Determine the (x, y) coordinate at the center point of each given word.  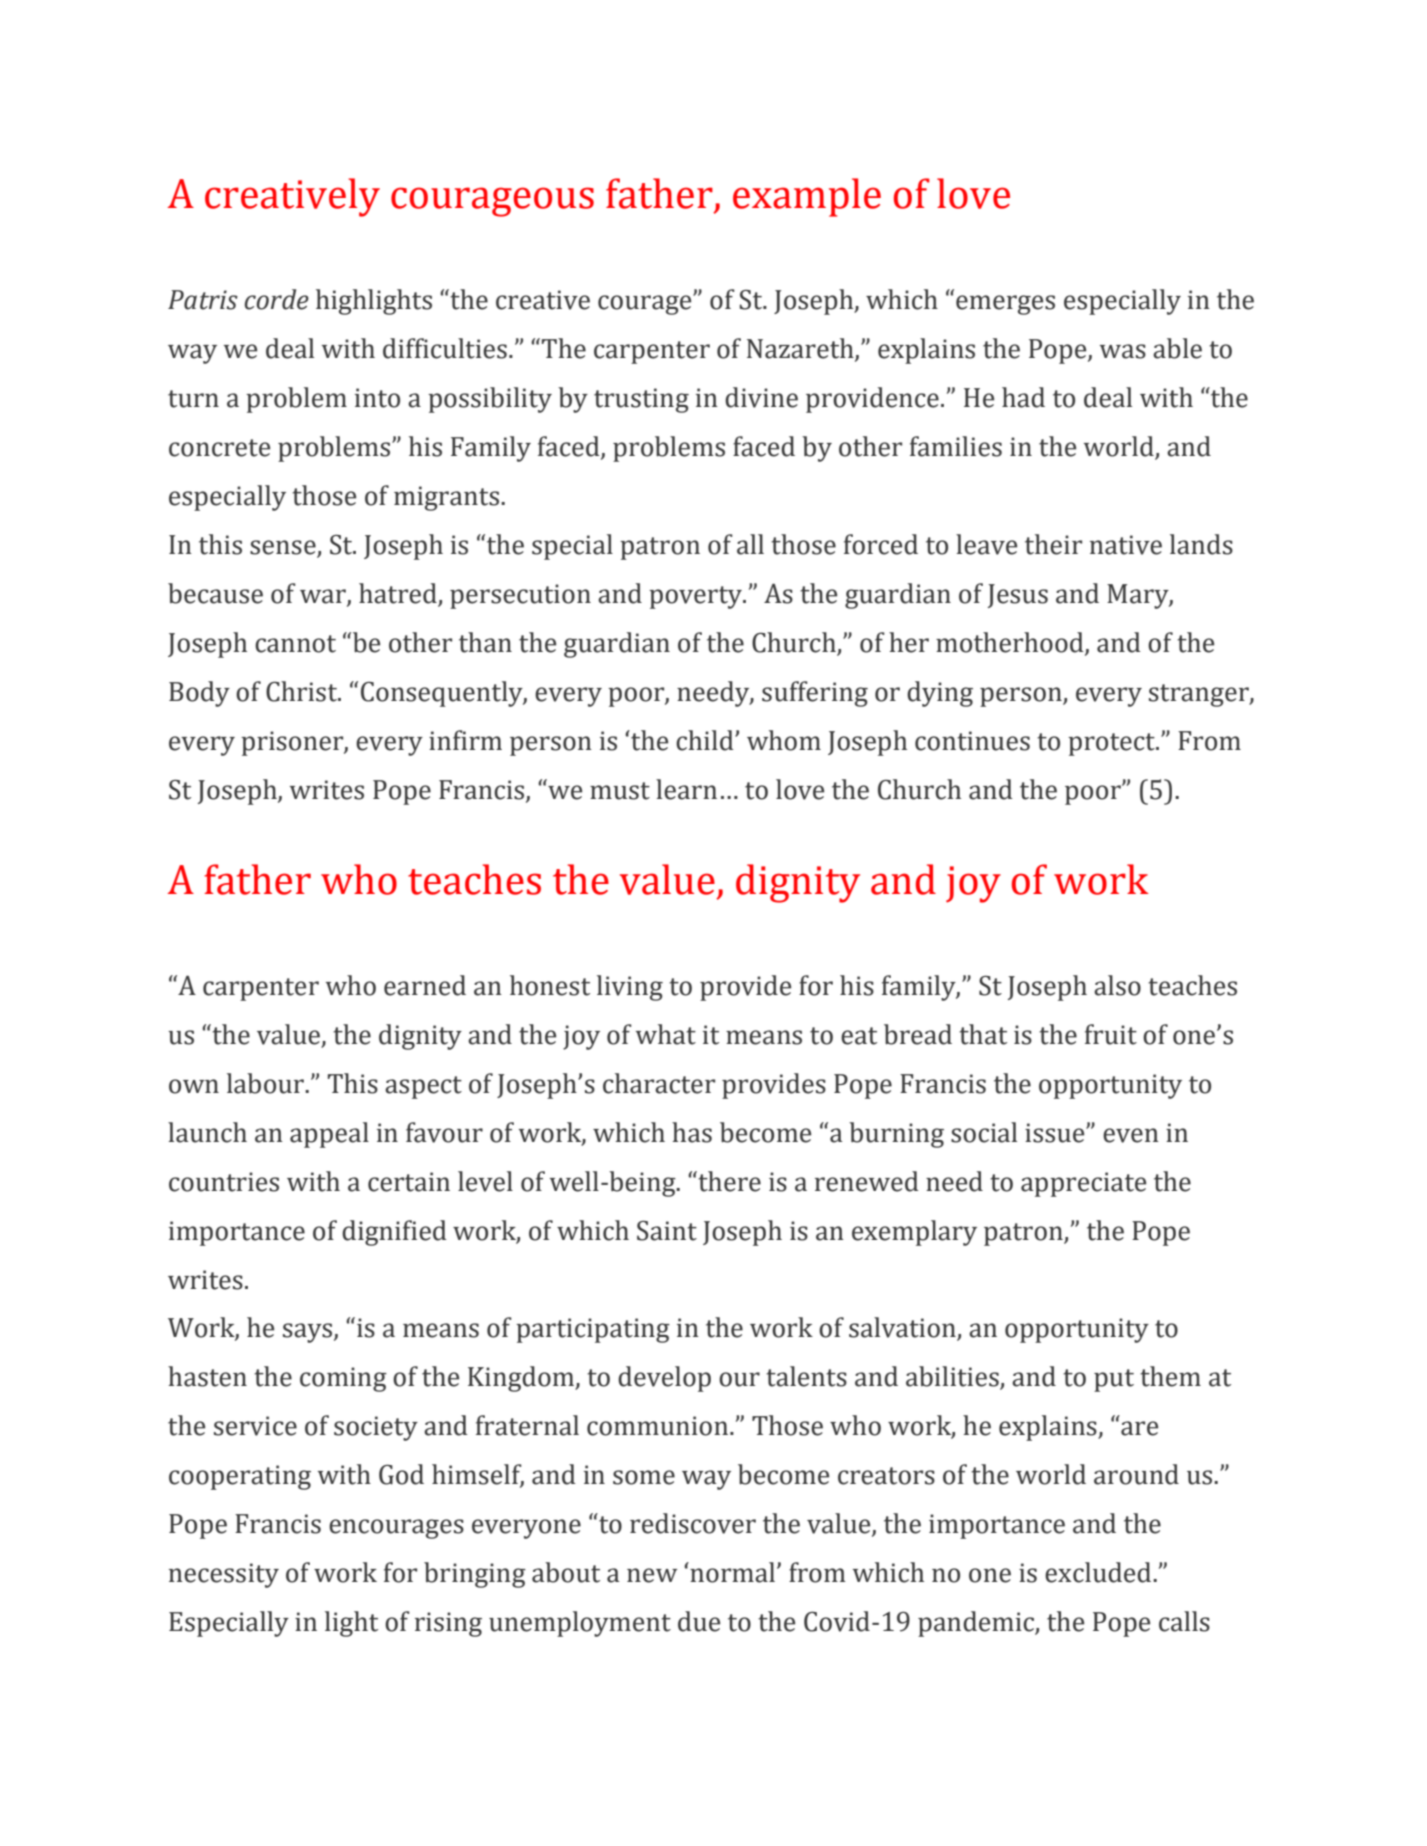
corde (277, 299)
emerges (1005, 305)
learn (686, 789)
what (666, 1034)
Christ (302, 691)
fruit (1111, 1034)
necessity (224, 1575)
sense (284, 548)
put (1114, 1380)
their (1053, 544)
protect (1112, 744)
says (309, 1333)
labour (267, 1083)
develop (664, 1379)
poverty (696, 597)
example (807, 197)
